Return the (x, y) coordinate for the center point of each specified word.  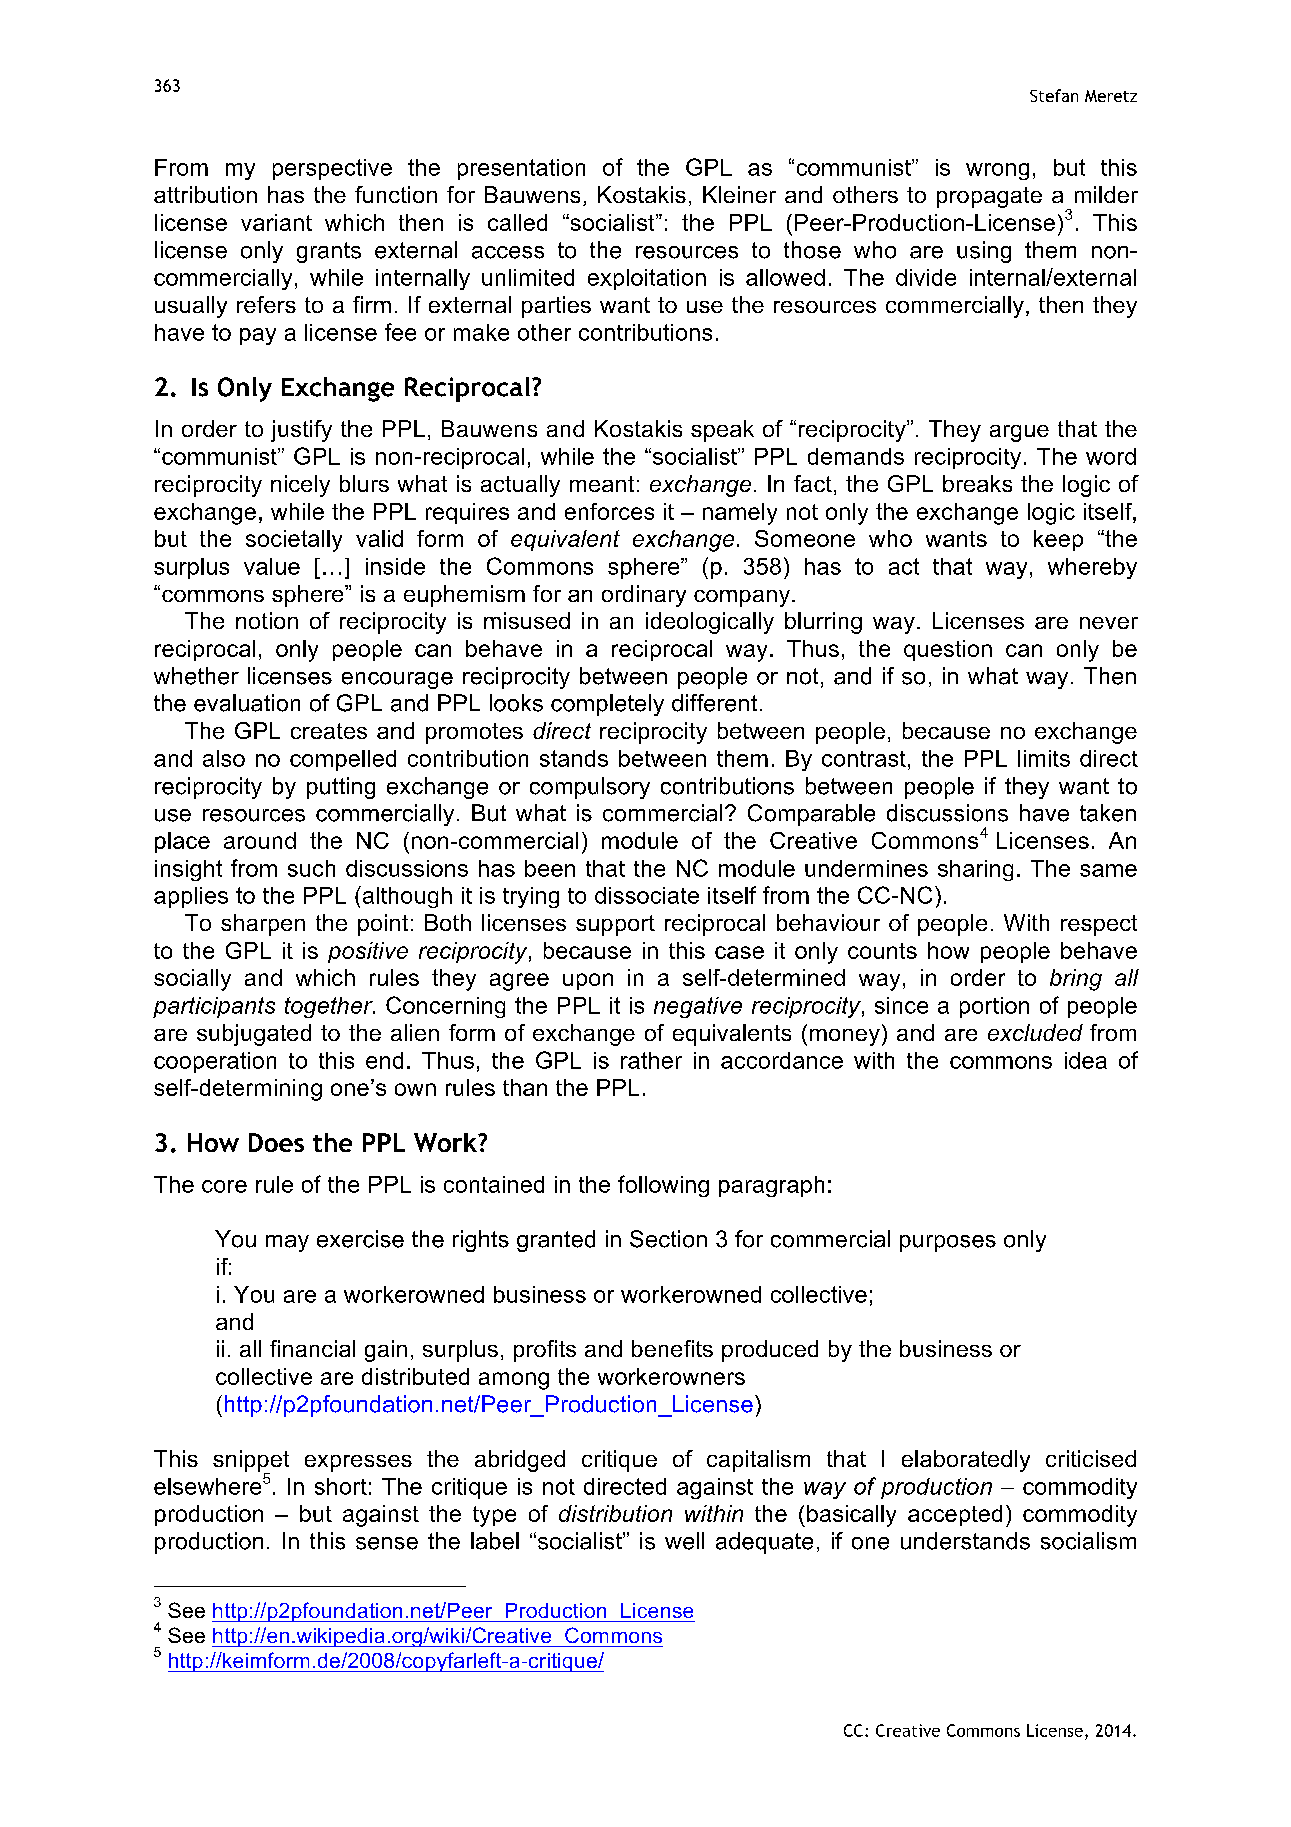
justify (301, 431)
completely (607, 705)
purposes (948, 1243)
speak (722, 431)
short (341, 1486)
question (948, 650)
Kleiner (739, 194)
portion (994, 1007)
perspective (332, 169)
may (287, 1243)
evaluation (247, 703)
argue (1019, 433)
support (615, 925)
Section (668, 1239)
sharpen (263, 925)
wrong (997, 171)
